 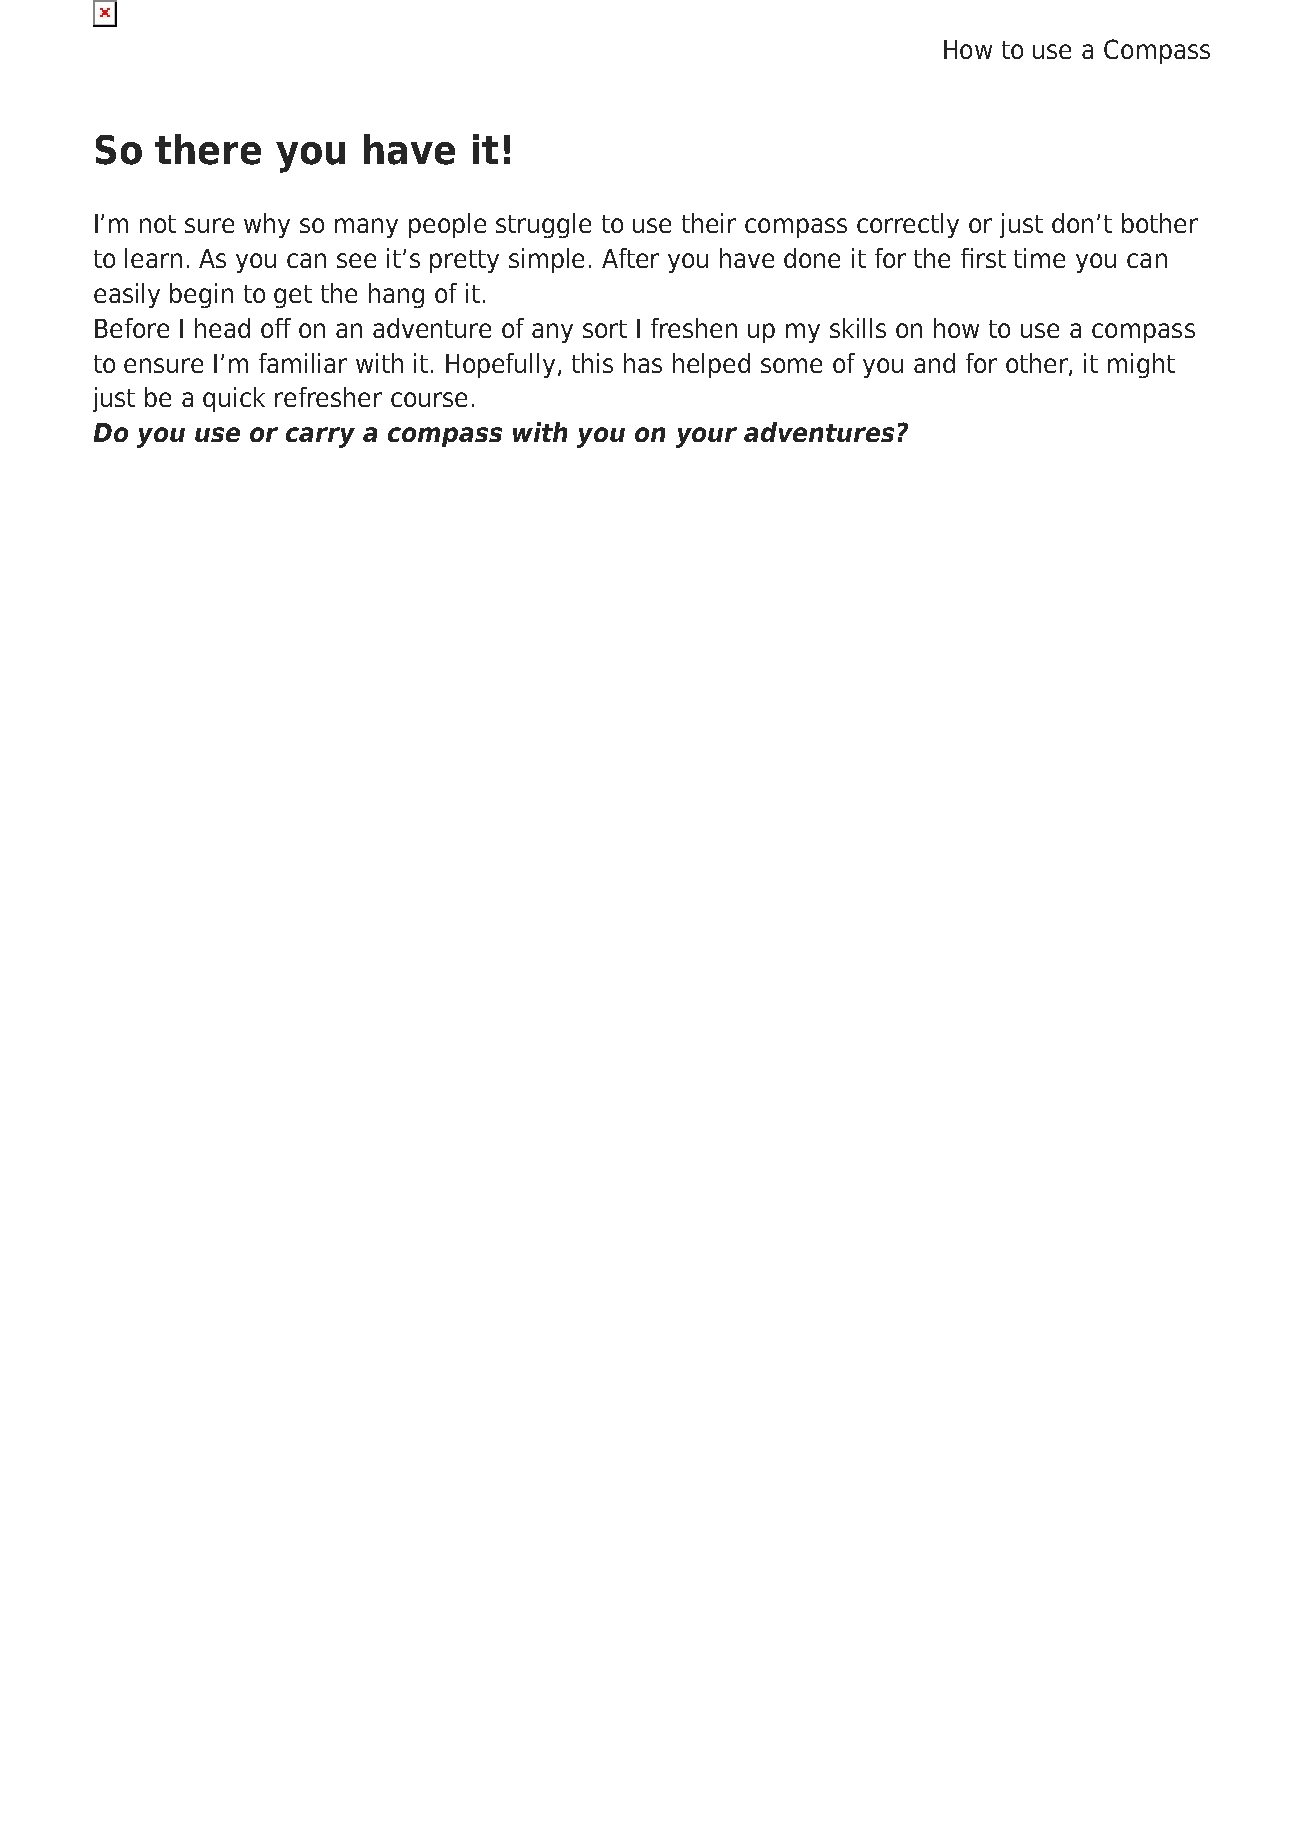 I want to click on learn, so click(x=153, y=258).
